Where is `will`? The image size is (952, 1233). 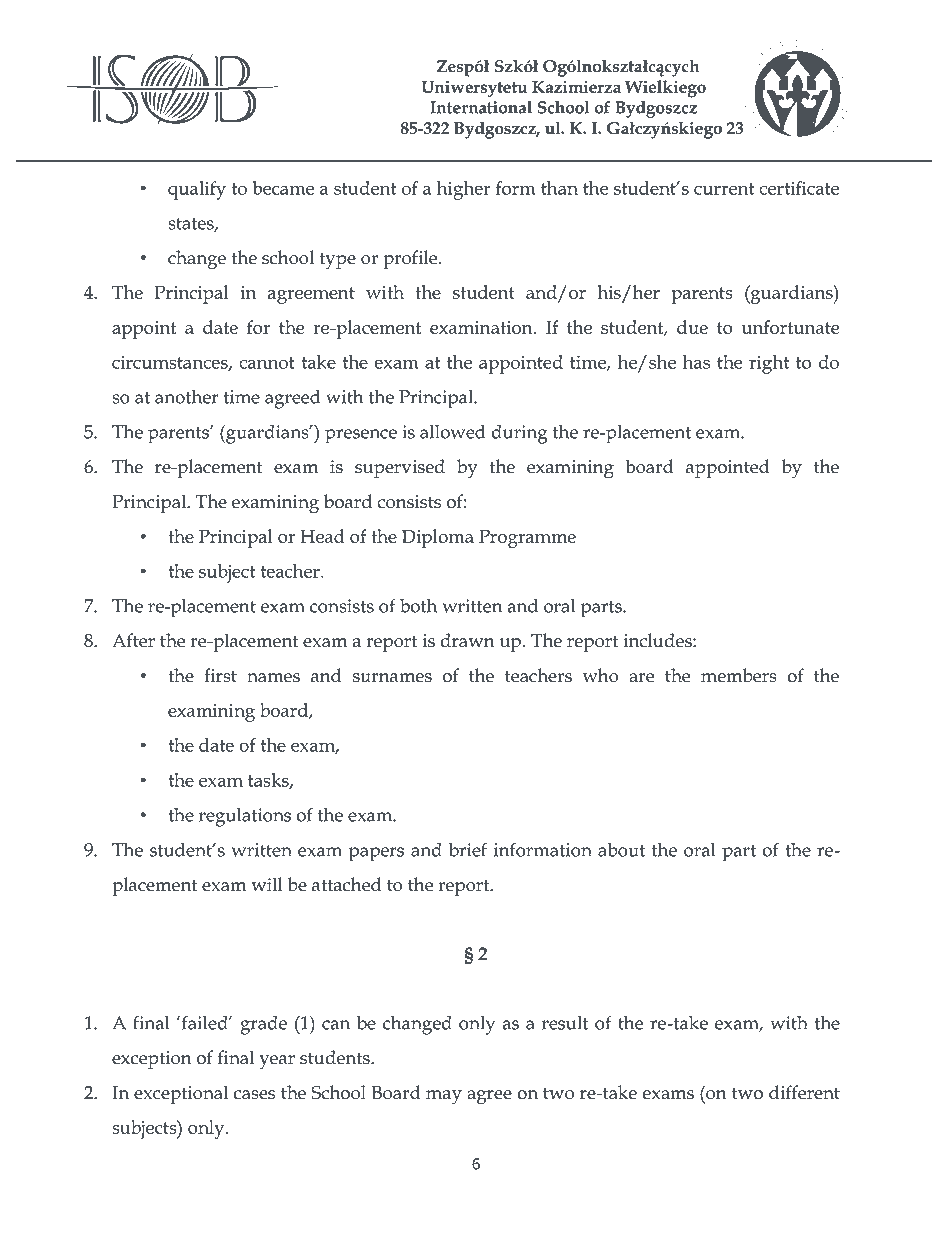 will is located at coordinates (267, 884).
